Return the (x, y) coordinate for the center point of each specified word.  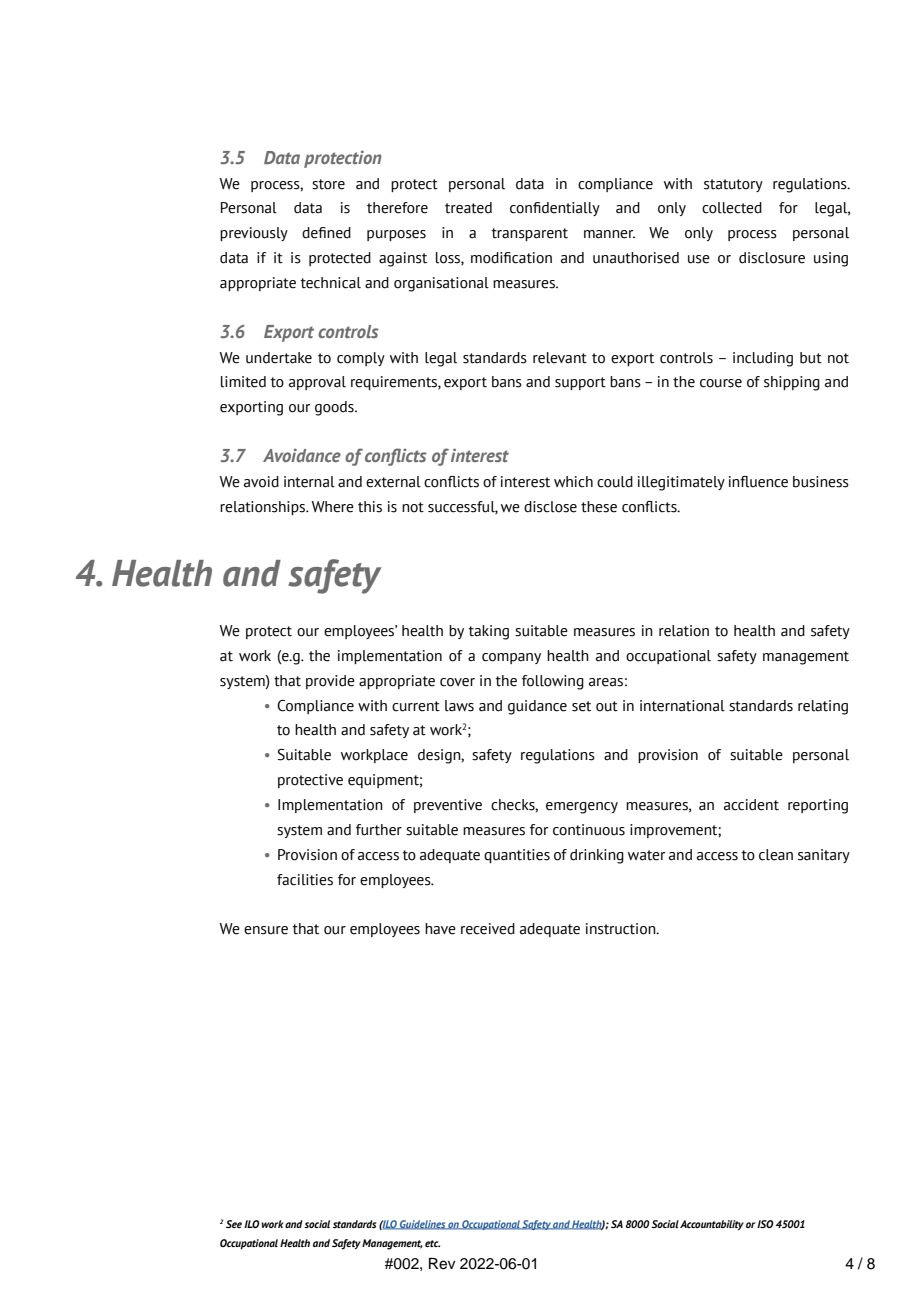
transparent (529, 234)
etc (432, 1243)
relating (823, 707)
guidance (537, 707)
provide (330, 682)
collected (732, 208)
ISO (765, 1224)
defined (326, 233)
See (234, 1224)
